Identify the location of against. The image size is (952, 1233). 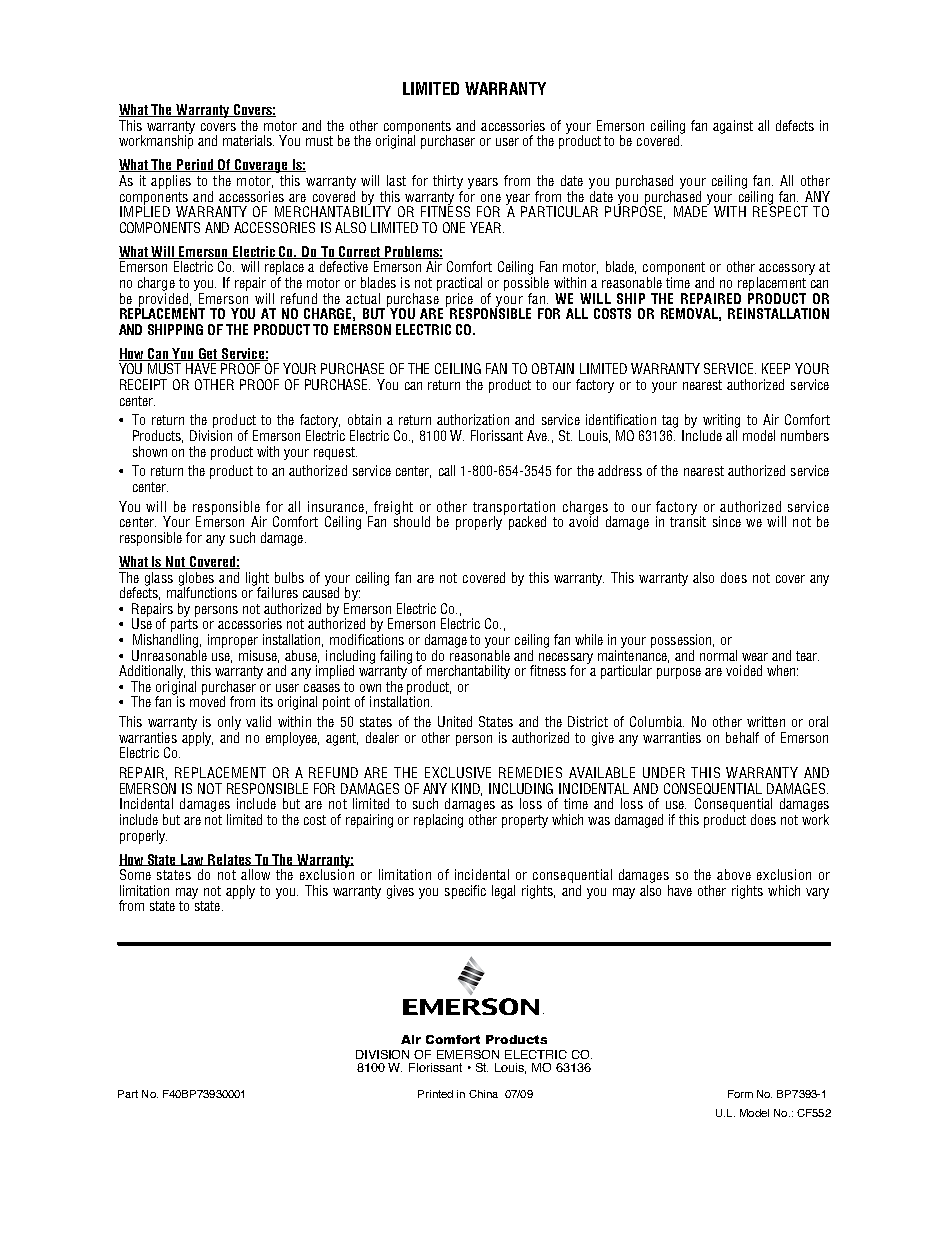
(733, 127).
